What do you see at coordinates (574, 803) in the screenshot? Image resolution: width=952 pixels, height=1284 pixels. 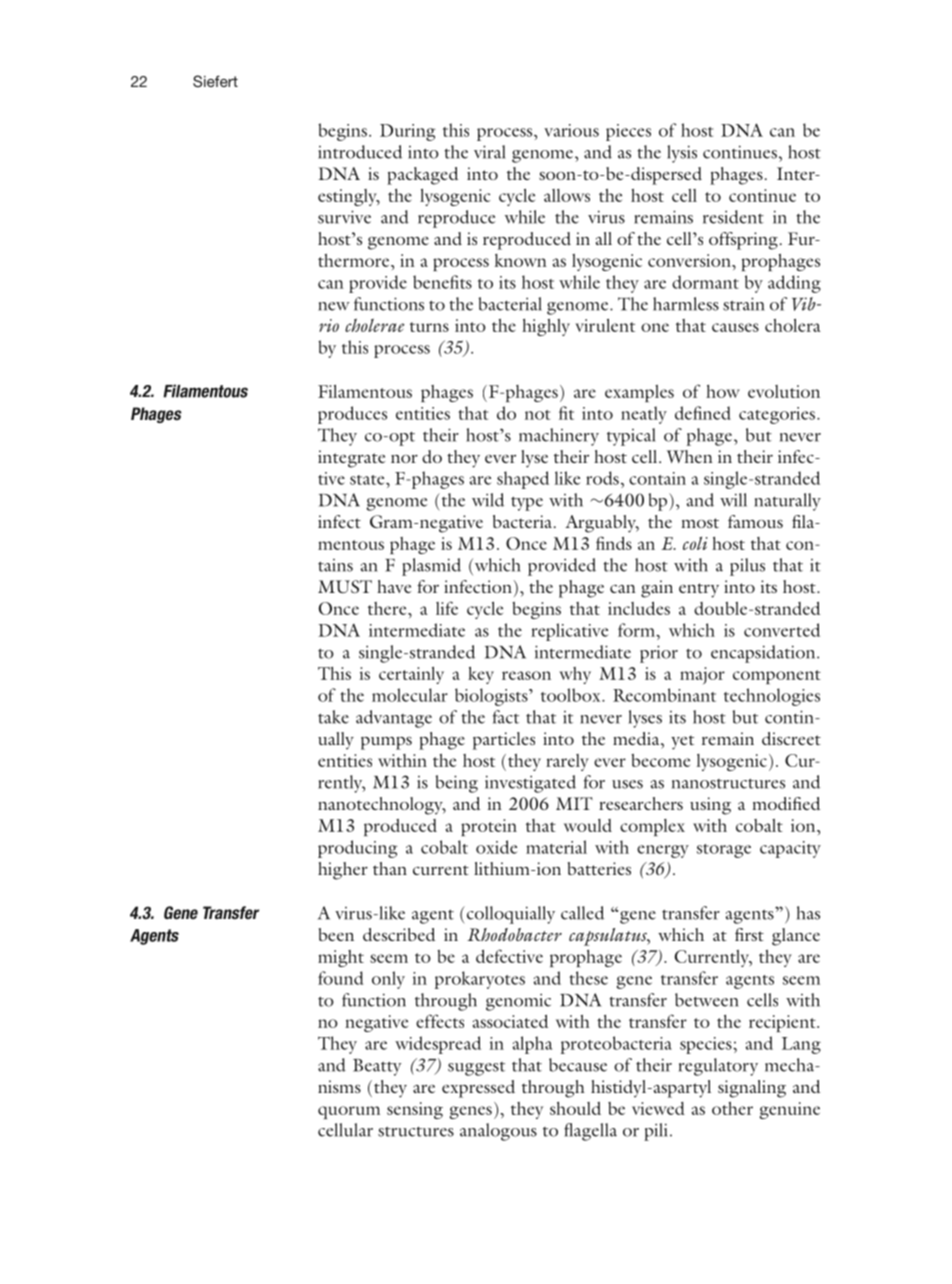 I see `MIT` at bounding box center [574, 803].
